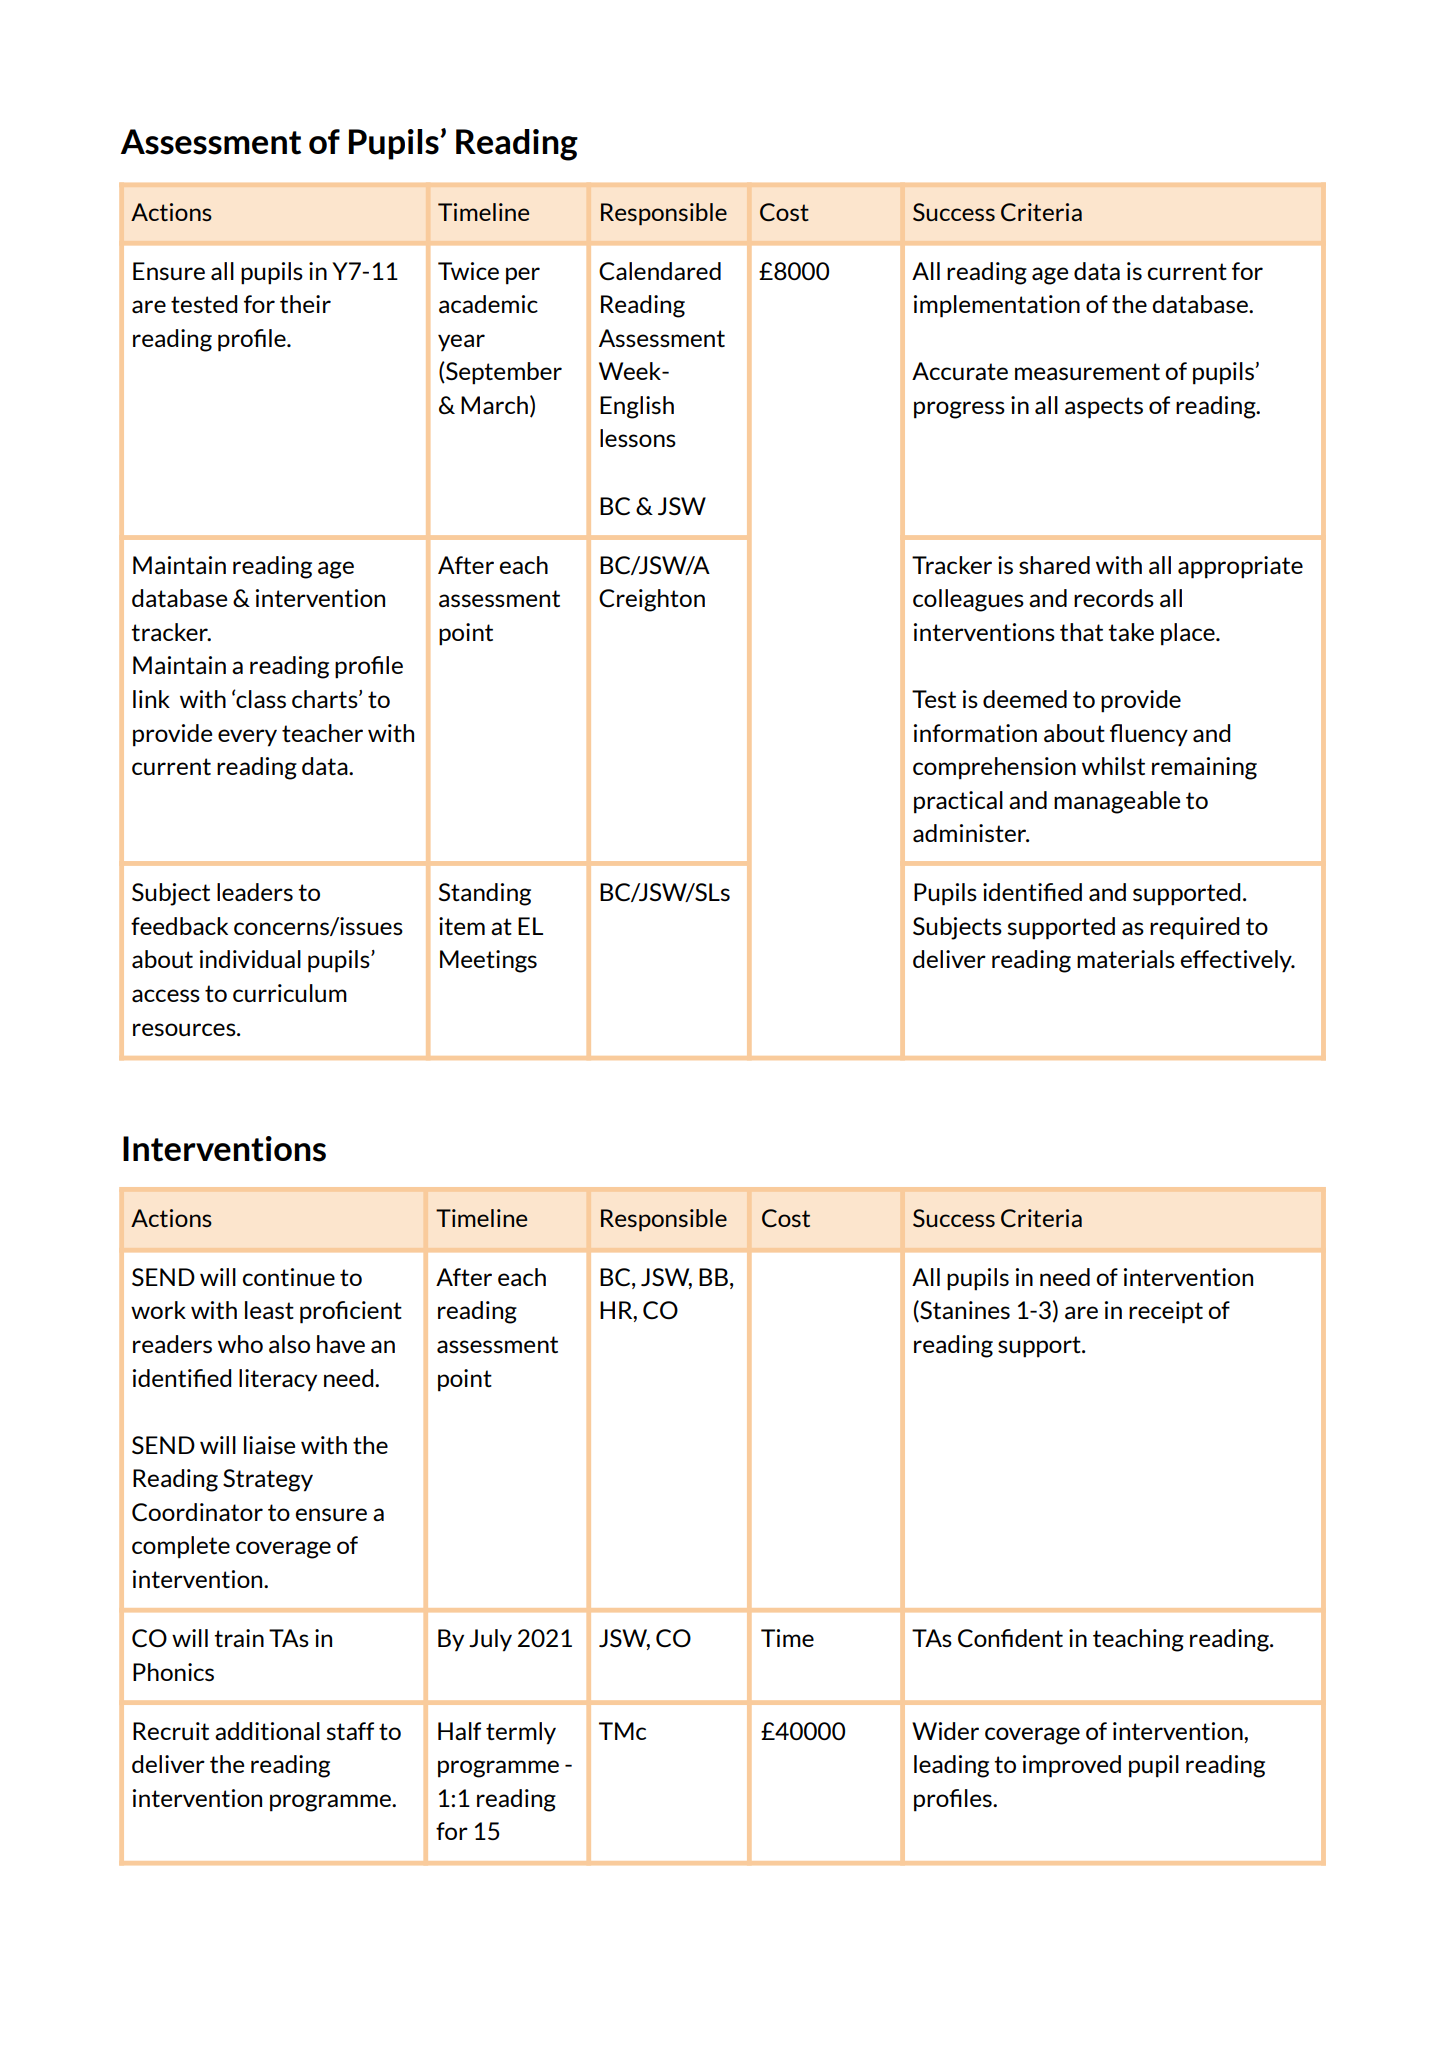 Image resolution: width=1450 pixels, height=2048 pixels. What do you see at coordinates (1114, 598) in the page?
I see `records` at bounding box center [1114, 598].
